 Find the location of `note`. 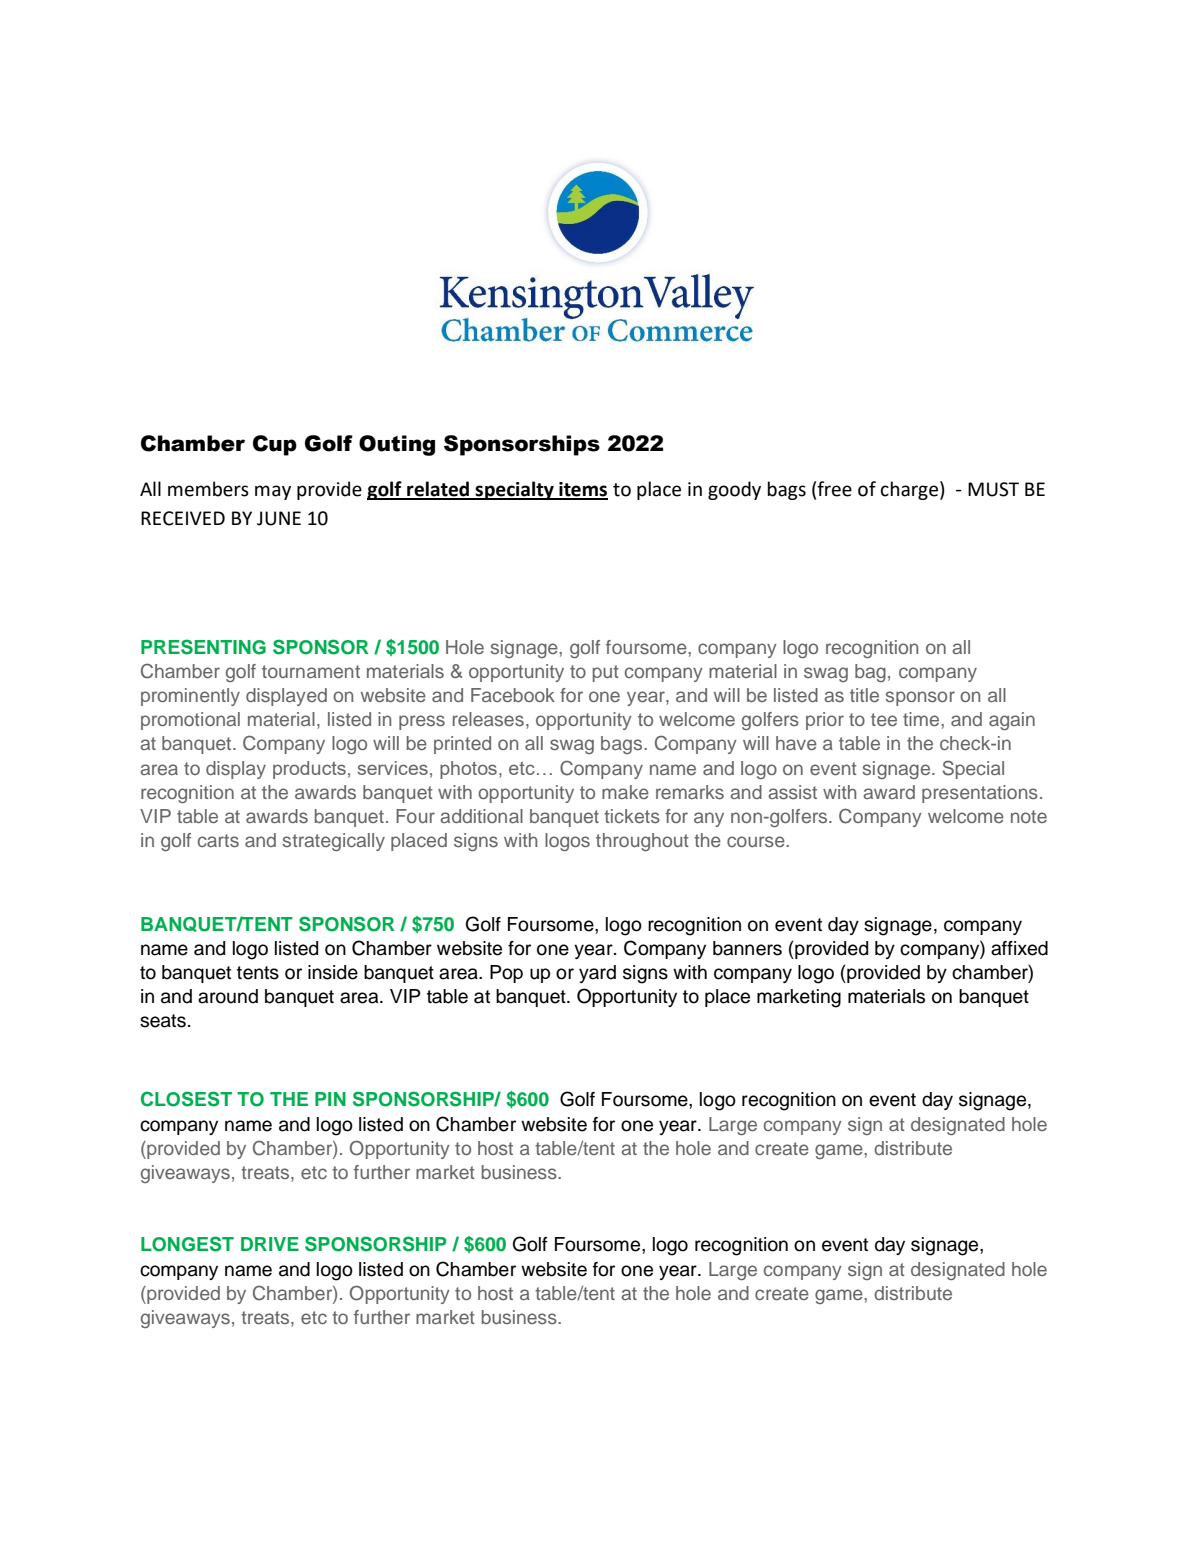

note is located at coordinates (1029, 816).
